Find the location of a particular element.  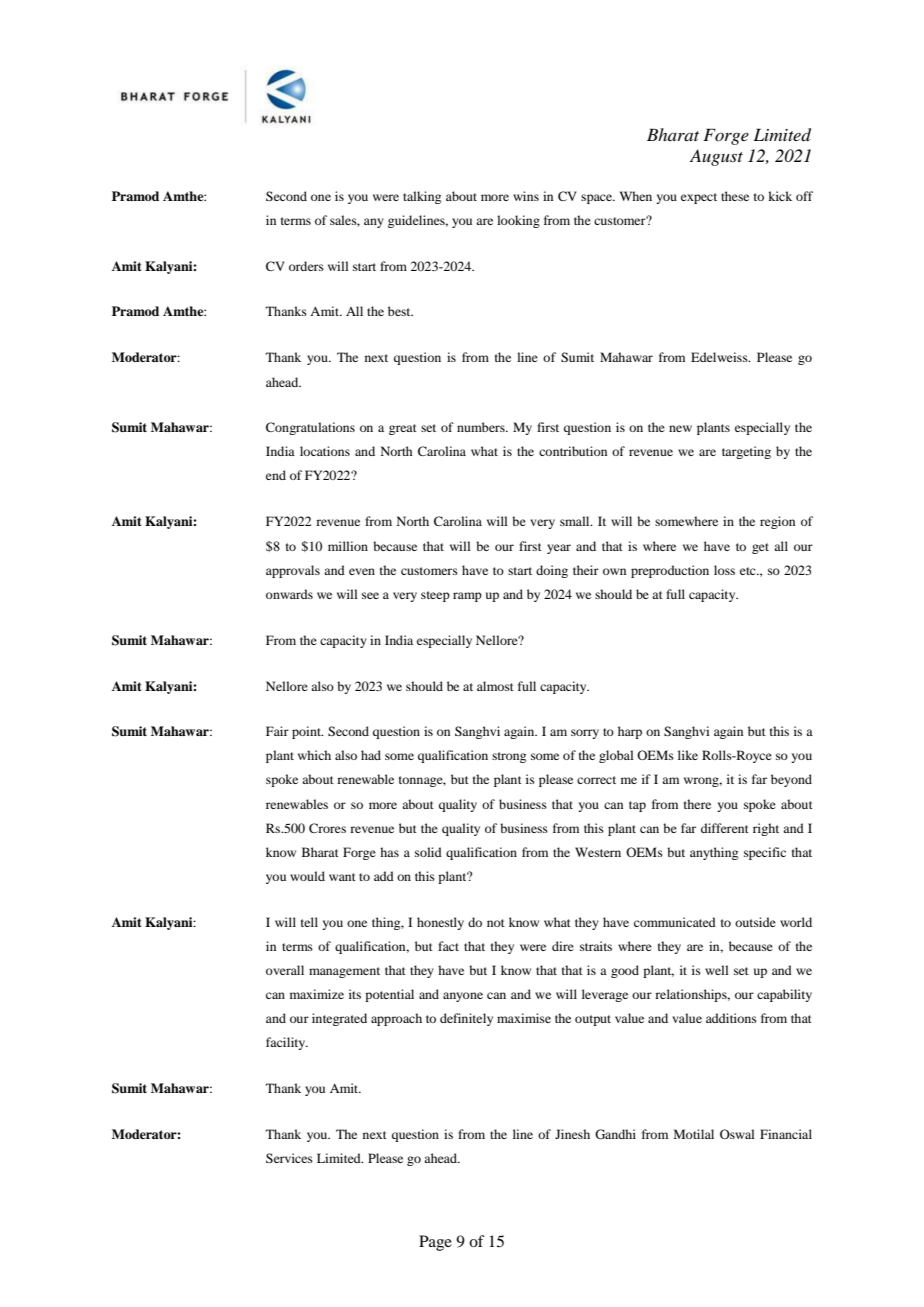

Gandhi is located at coordinates (615, 1134).
